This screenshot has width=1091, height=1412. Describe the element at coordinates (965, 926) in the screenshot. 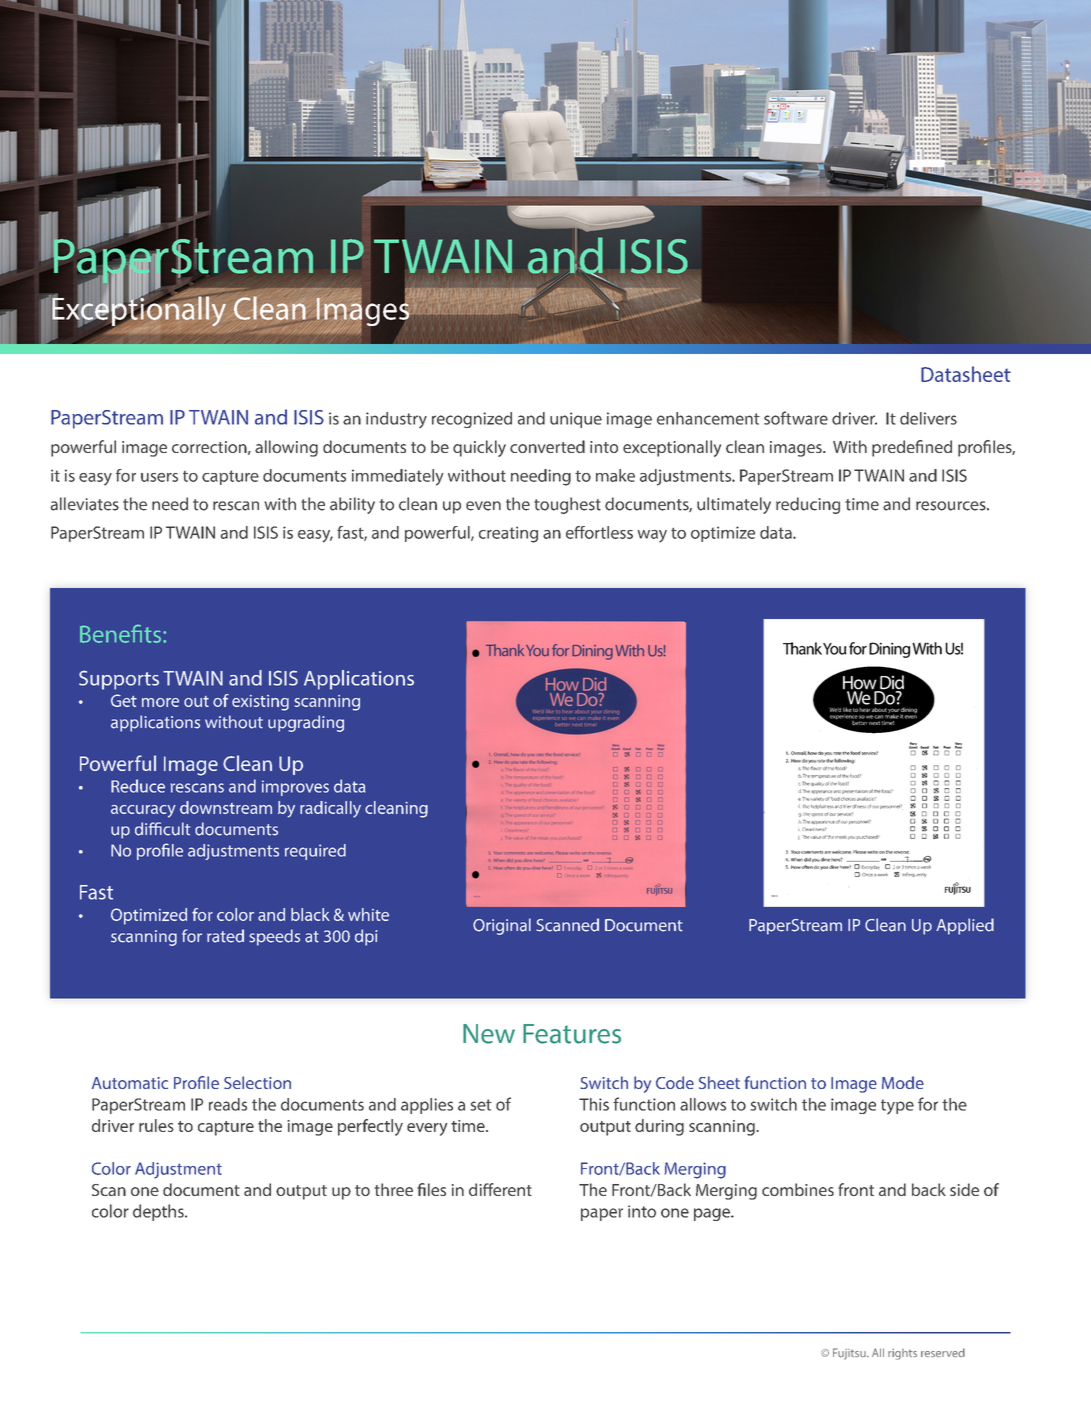

I see `Applied` at that location.
